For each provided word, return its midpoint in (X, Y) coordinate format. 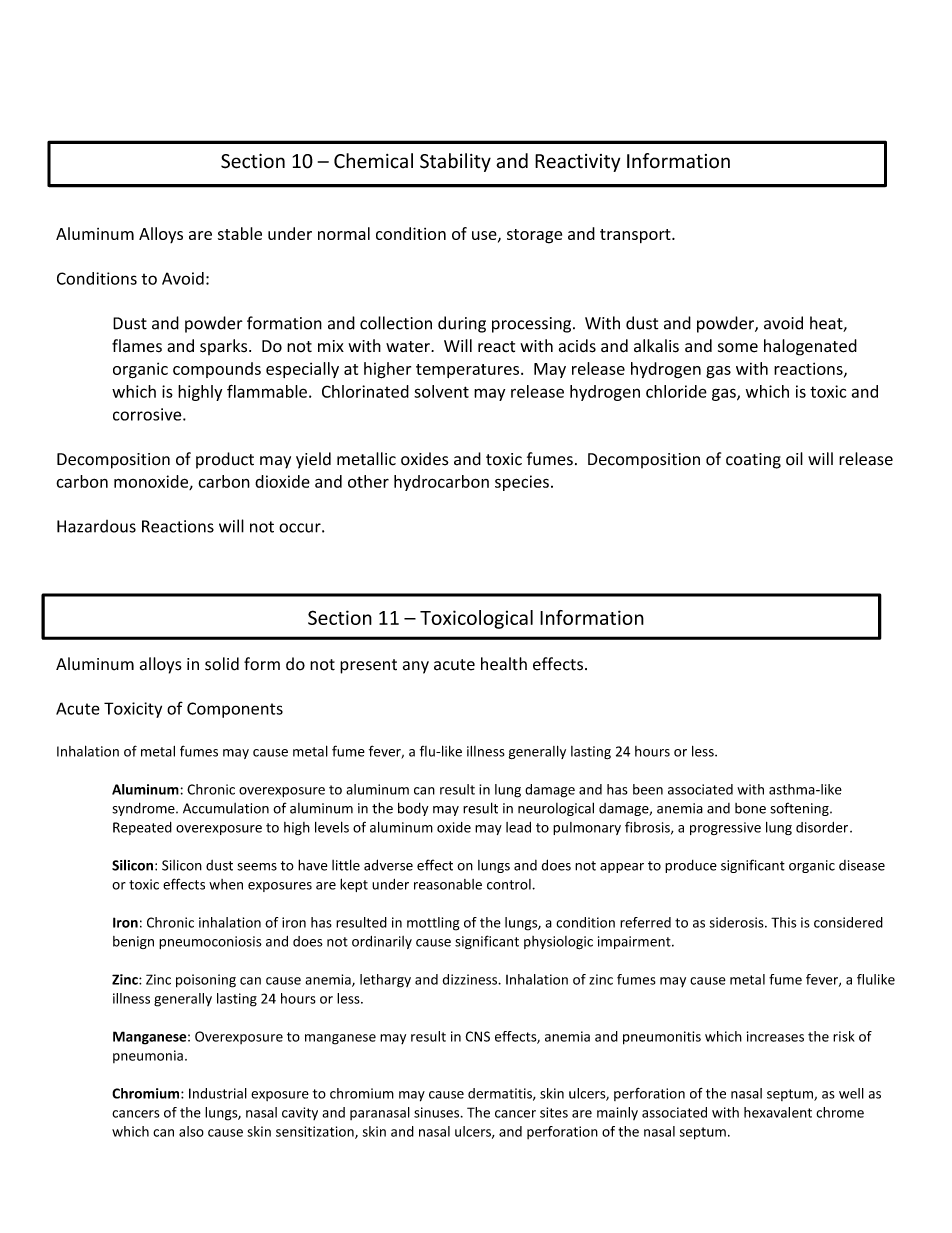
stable (240, 233)
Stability (455, 162)
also (191, 1131)
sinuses (438, 1112)
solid (222, 664)
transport (636, 236)
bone (750, 808)
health (504, 664)
